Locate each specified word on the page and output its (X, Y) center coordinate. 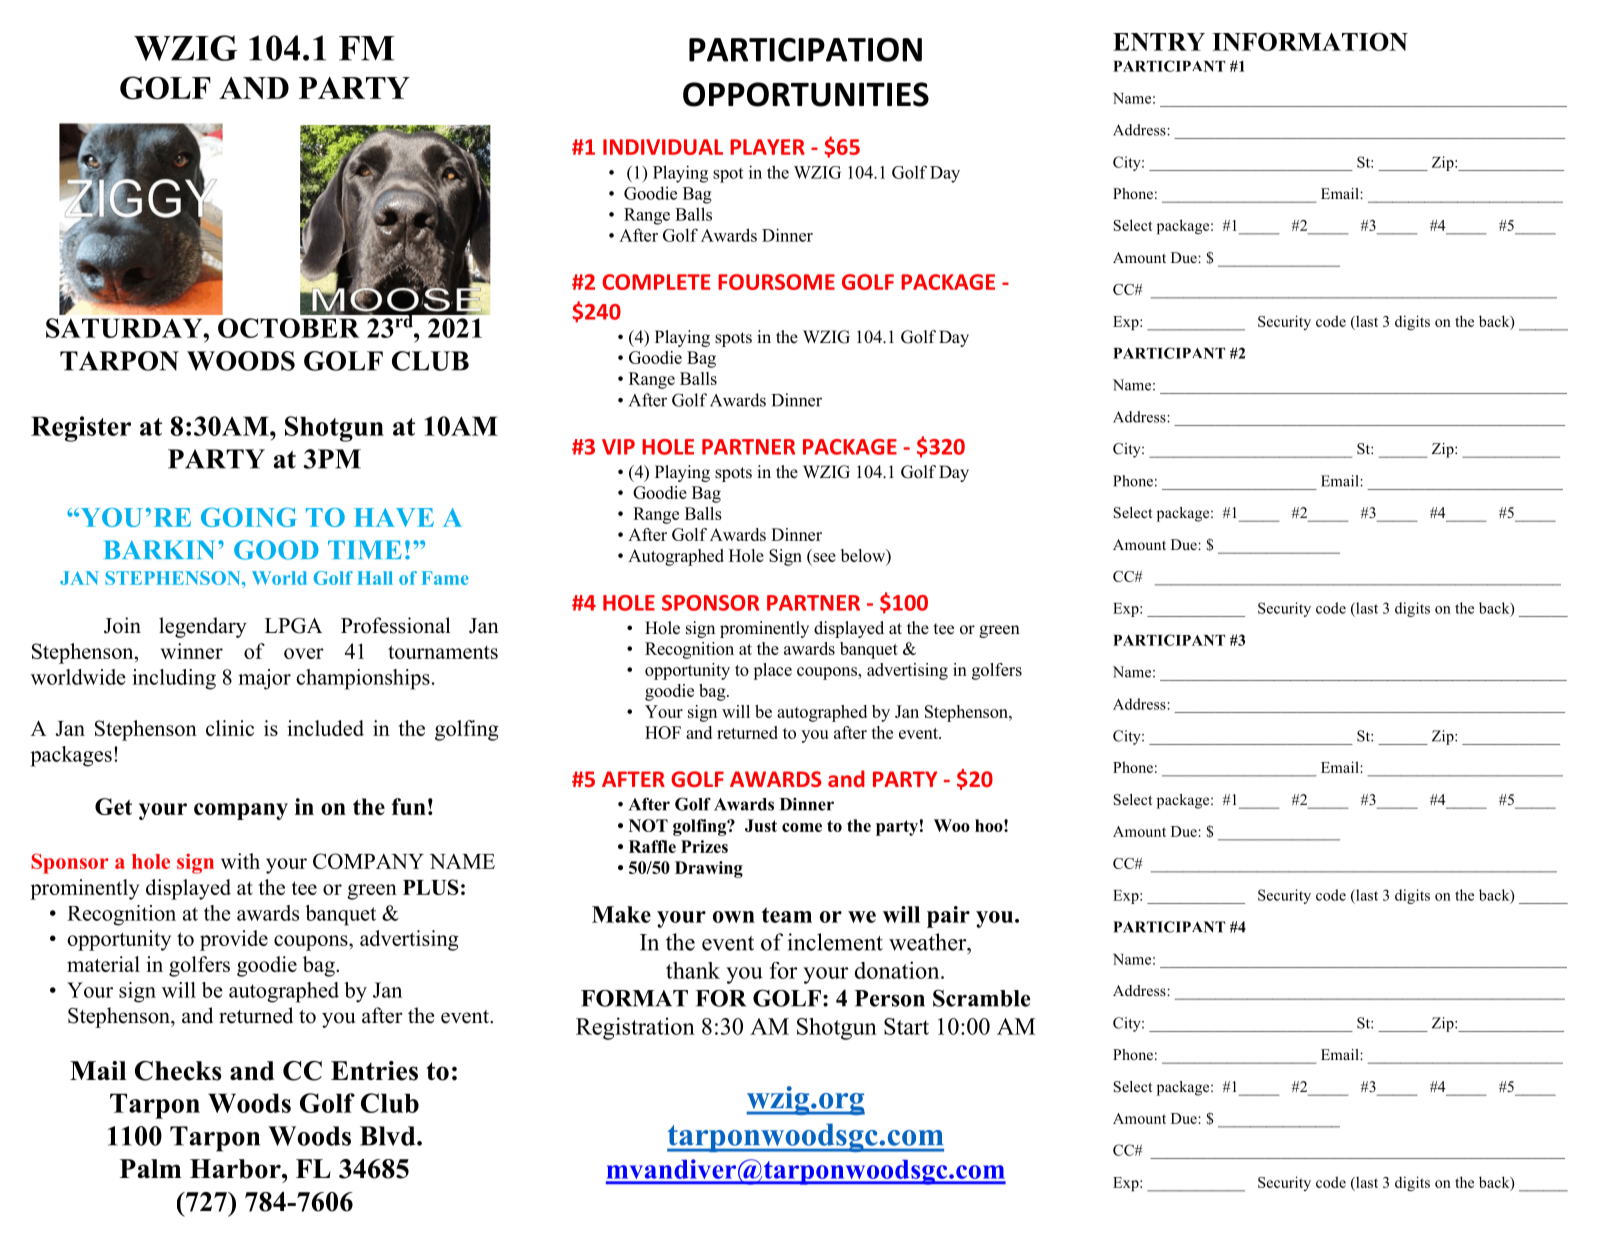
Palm (150, 1168)
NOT (648, 825)
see (824, 557)
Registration (635, 1028)
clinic (230, 728)
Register (81, 429)
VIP (618, 447)
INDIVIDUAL (663, 147)
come (802, 827)
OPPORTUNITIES (806, 94)
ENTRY (1159, 42)
